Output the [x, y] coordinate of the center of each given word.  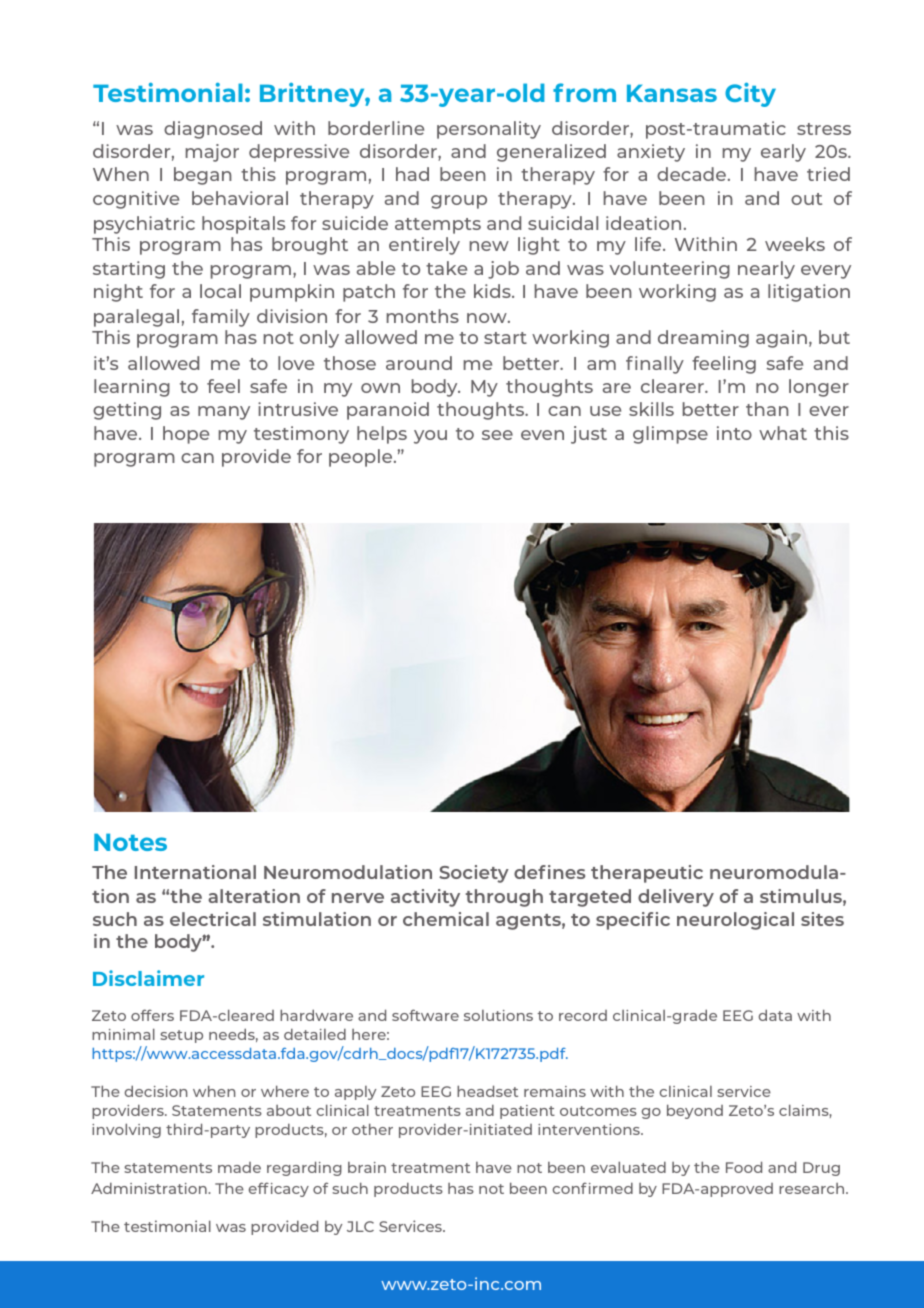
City [750, 95]
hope [186, 435]
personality [489, 130]
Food [744, 1167]
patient [527, 1112]
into [734, 433]
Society [474, 874]
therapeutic [647, 874]
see [497, 435]
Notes [130, 842]
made [239, 1167]
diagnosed [213, 130]
